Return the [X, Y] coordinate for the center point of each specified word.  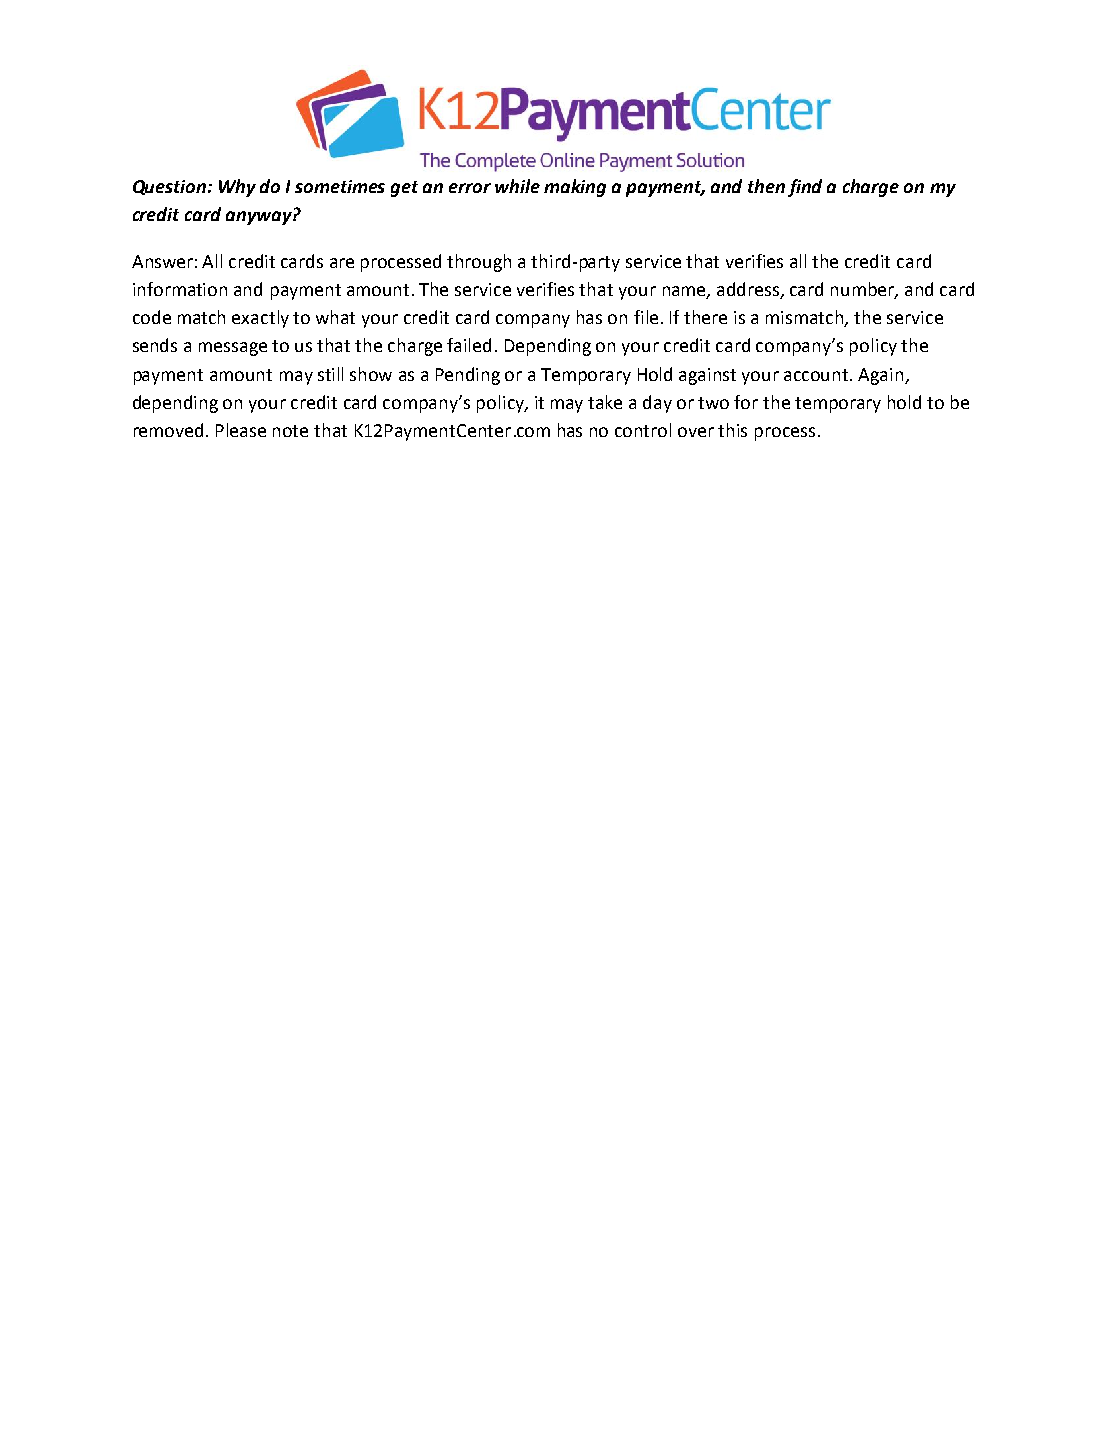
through [479, 263]
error [470, 188]
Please [241, 430]
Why [237, 188]
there [705, 317]
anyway [260, 218]
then [766, 186]
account [817, 375]
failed [469, 345]
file [646, 317]
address [749, 290]
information [180, 289]
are [342, 263]
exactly [260, 319]
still [330, 374]
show [371, 374]
